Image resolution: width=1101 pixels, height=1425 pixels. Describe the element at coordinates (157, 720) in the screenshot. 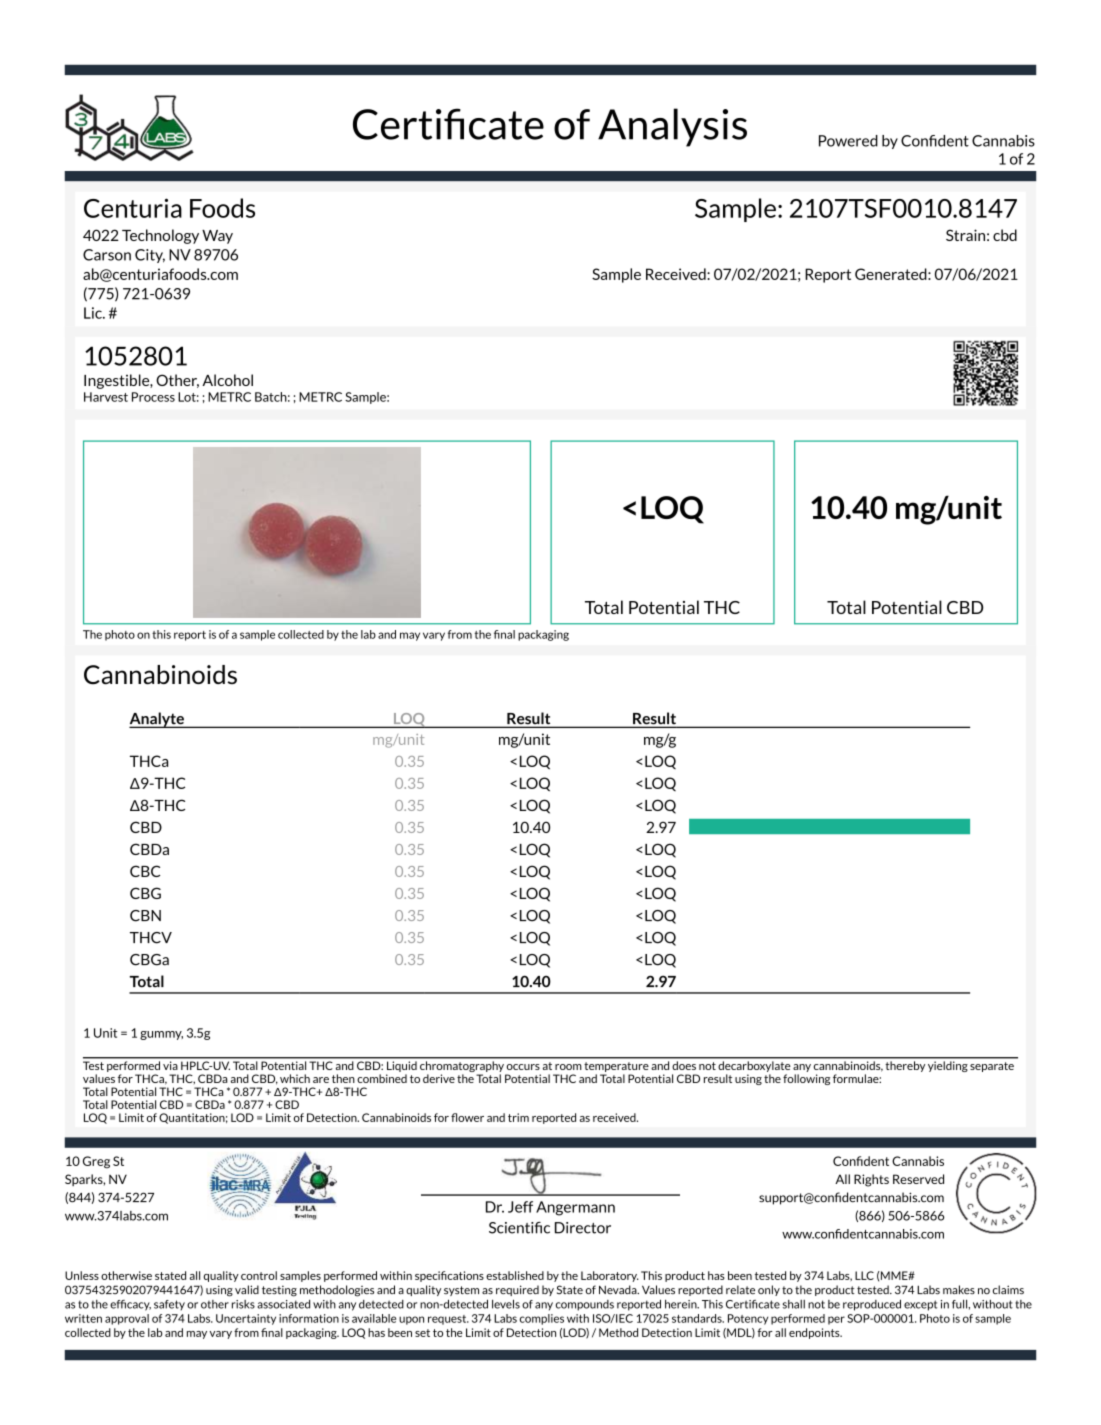

I see `Analyte` at that location.
